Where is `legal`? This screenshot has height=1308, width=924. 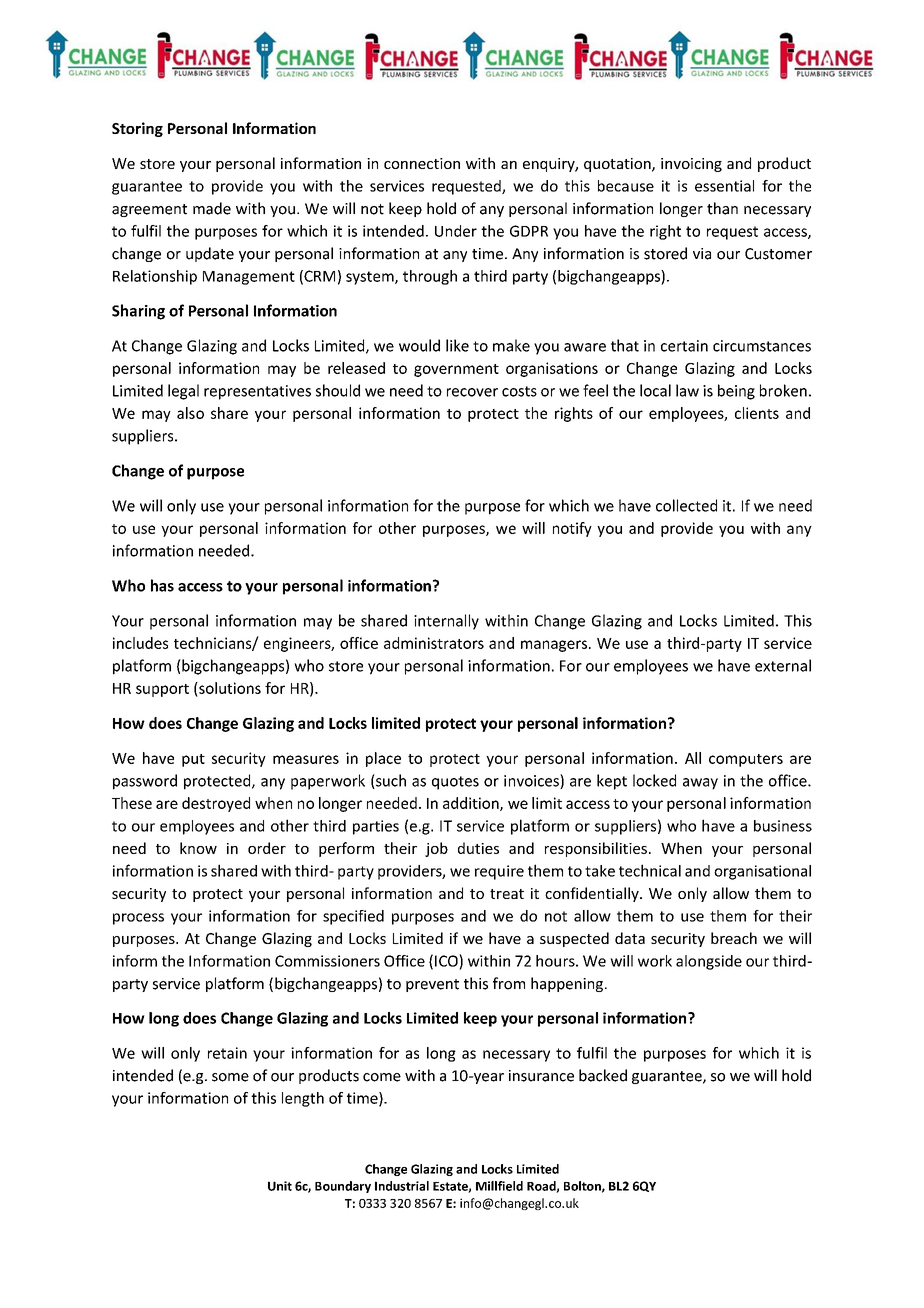
legal is located at coordinates (183, 392).
